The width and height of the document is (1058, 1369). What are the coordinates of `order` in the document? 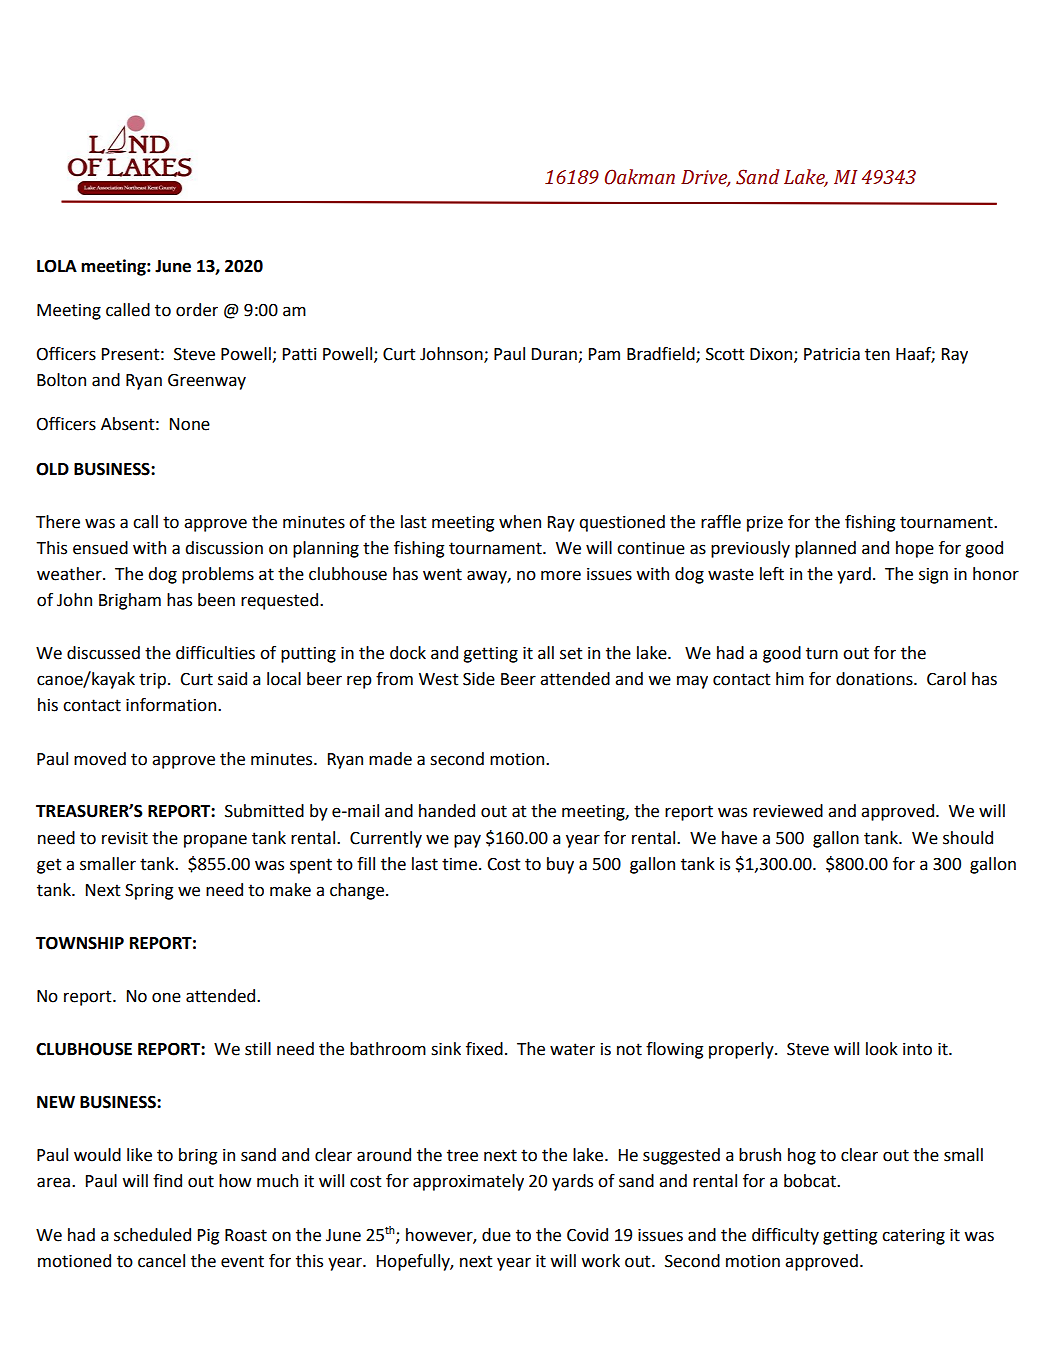 It's located at (197, 310).
